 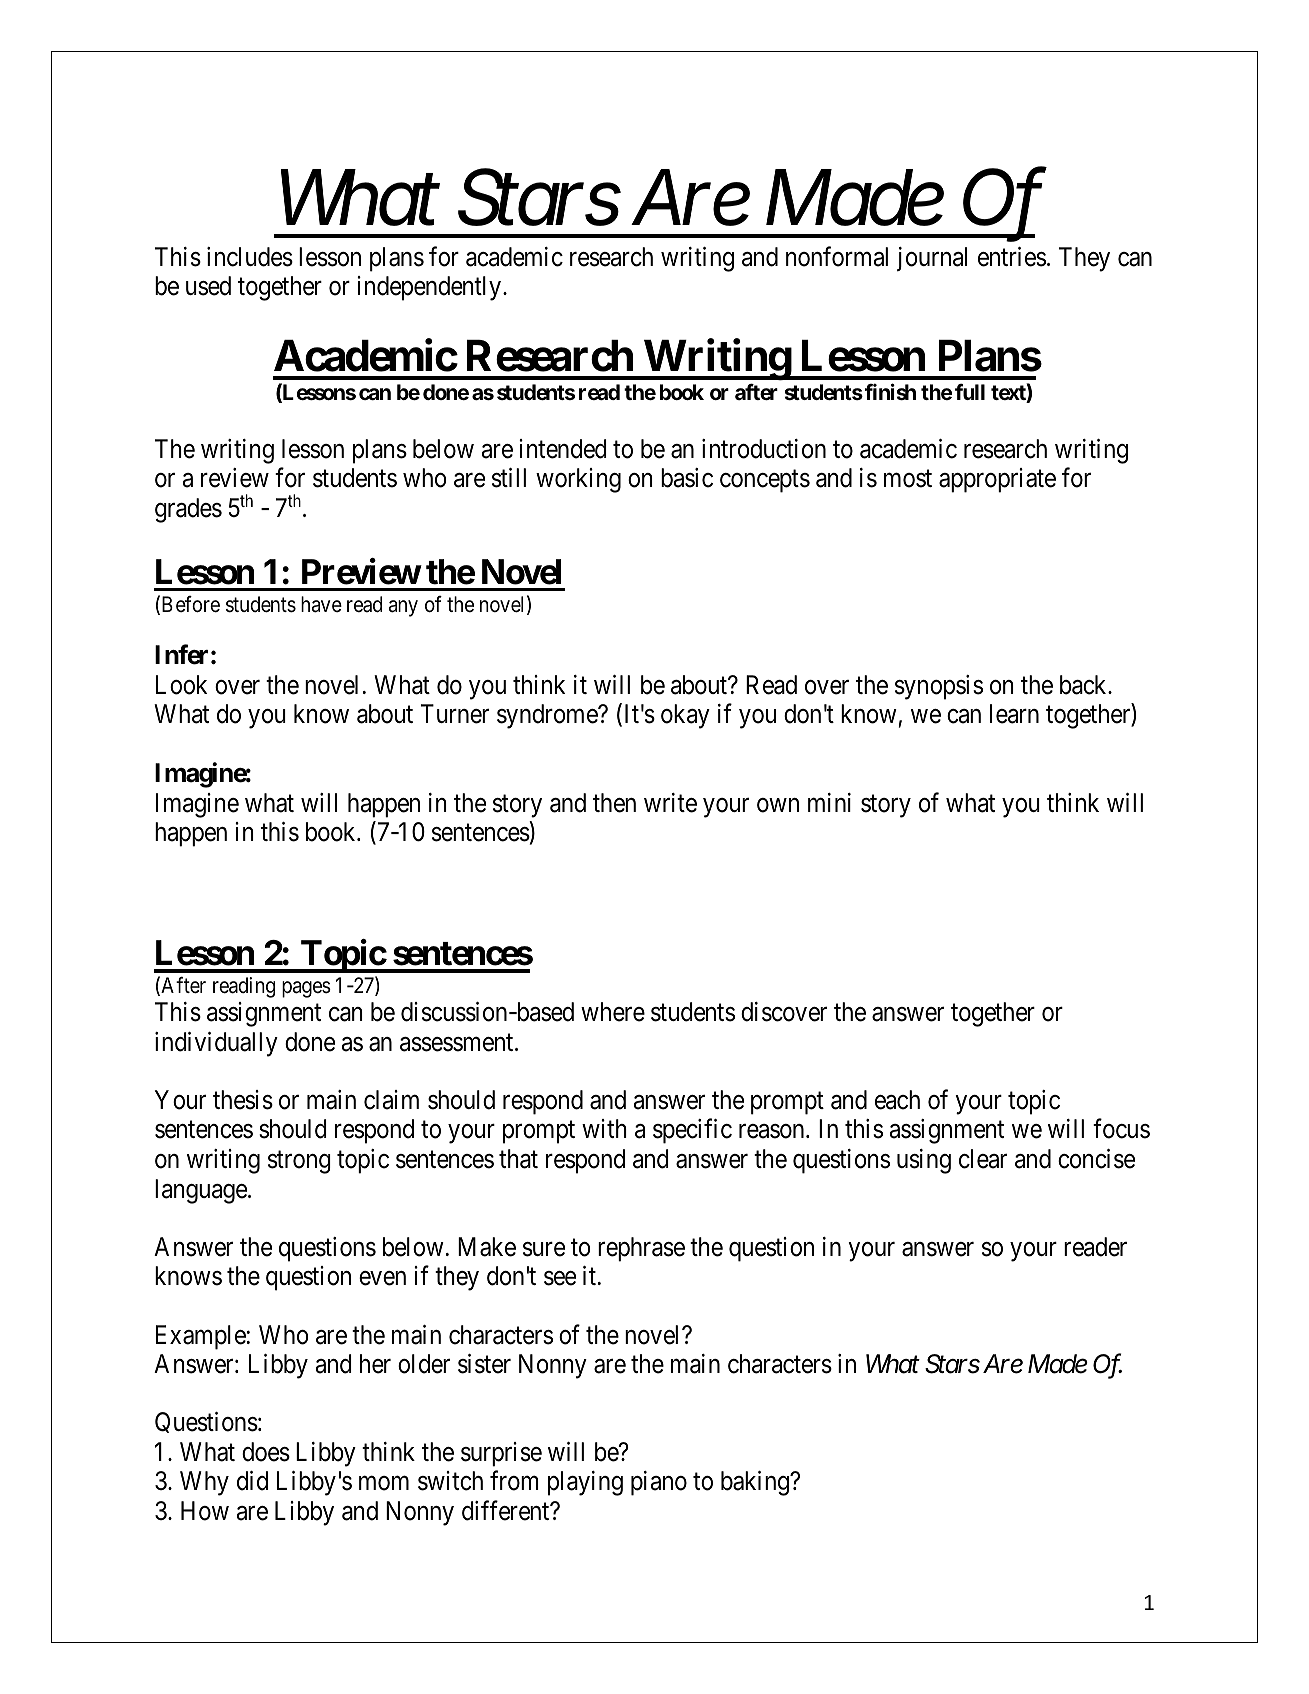 What do you see at coordinates (181, 685) in the screenshot?
I see `Look` at bounding box center [181, 685].
